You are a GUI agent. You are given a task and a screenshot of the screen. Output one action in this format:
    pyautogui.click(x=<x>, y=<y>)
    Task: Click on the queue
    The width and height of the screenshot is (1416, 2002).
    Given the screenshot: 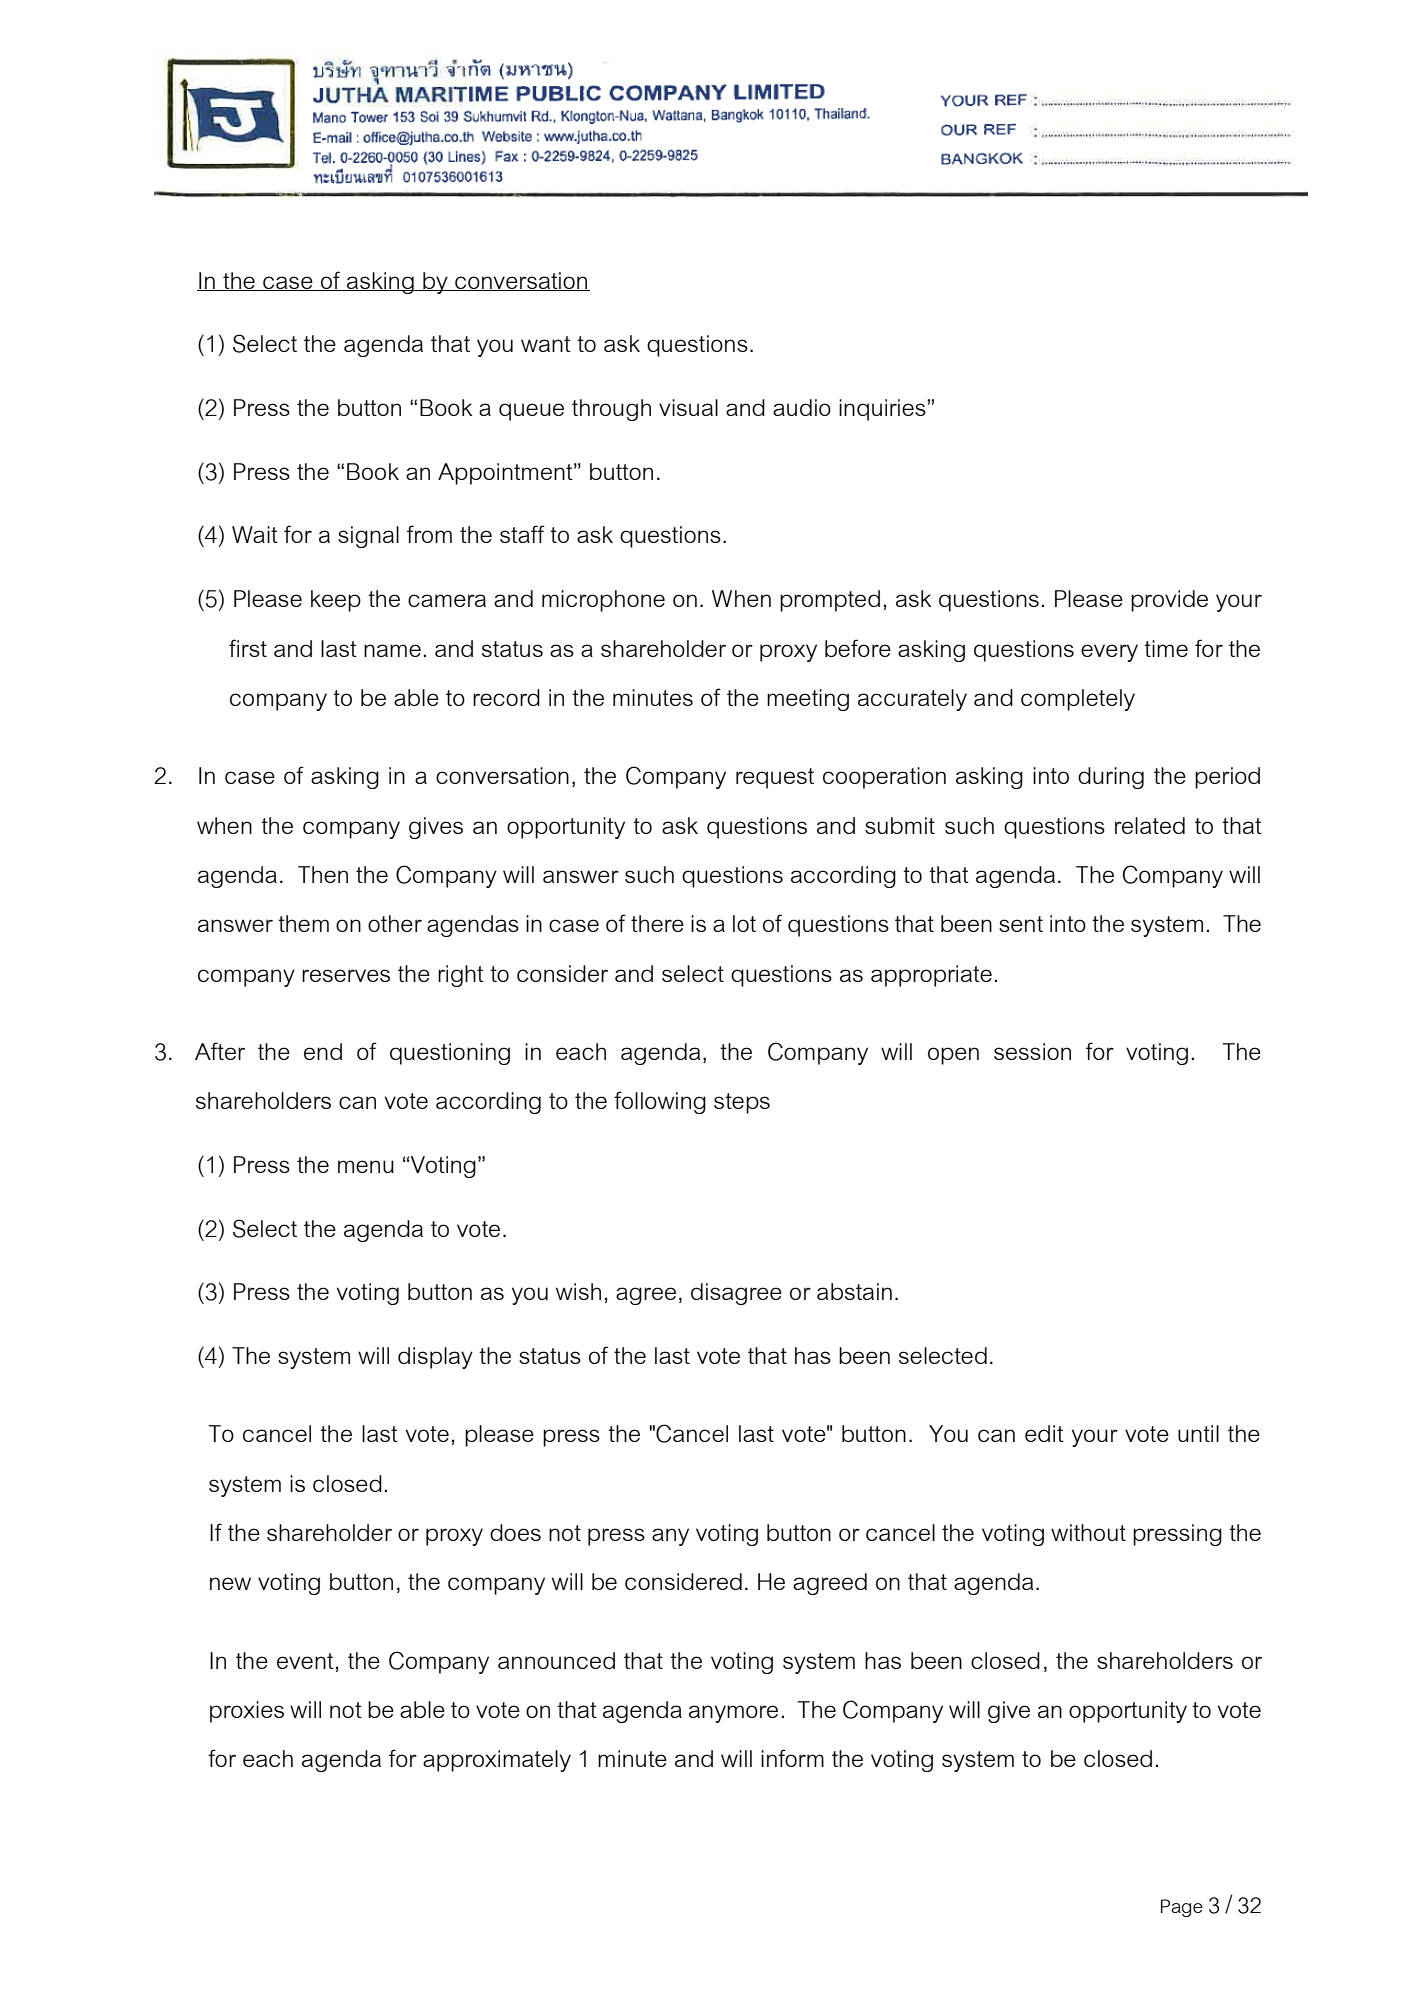 What is the action you would take?
    pyautogui.click(x=531, y=412)
